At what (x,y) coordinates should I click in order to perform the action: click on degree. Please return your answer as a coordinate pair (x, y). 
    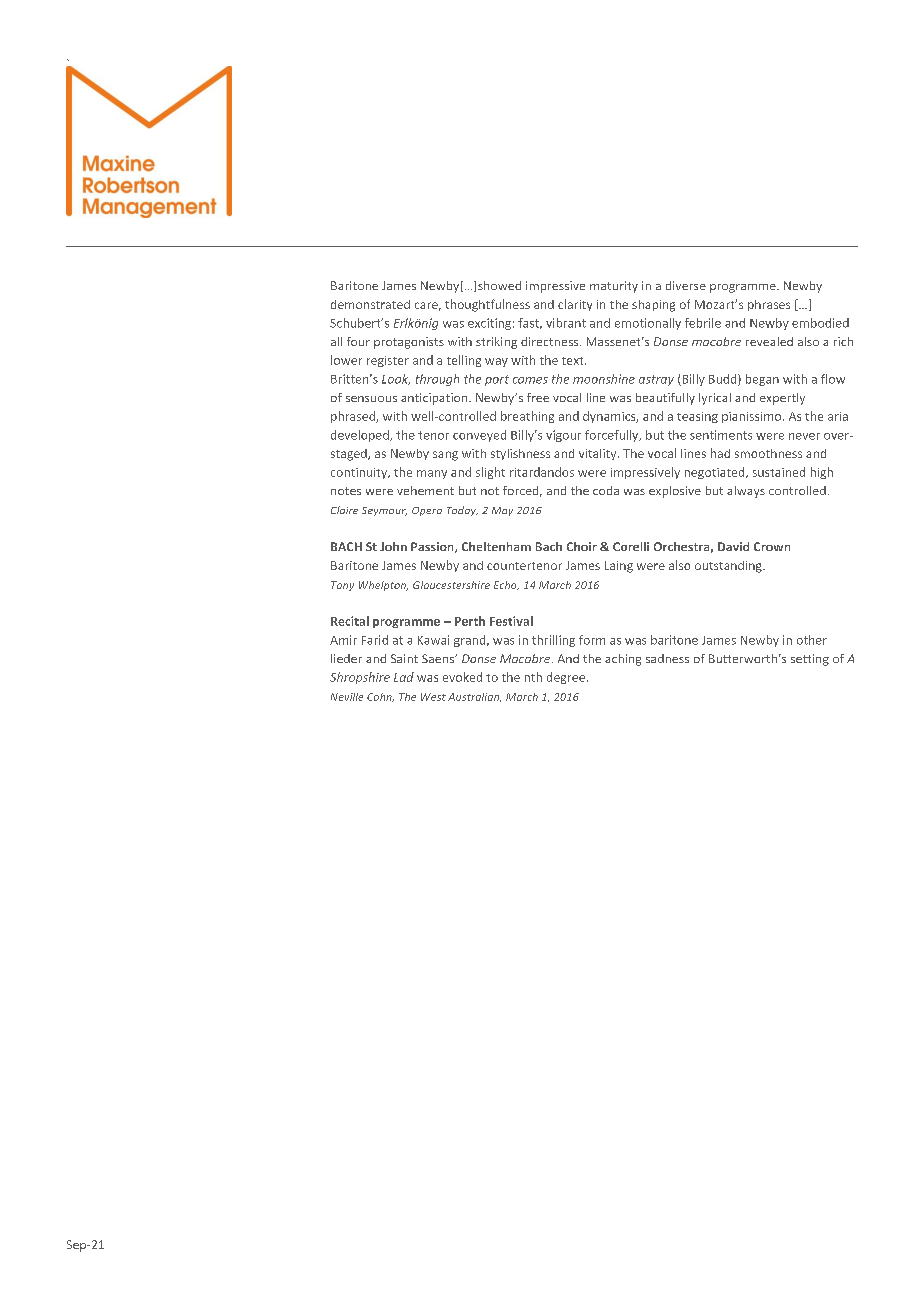
    Looking at the image, I should click on (566, 678).
